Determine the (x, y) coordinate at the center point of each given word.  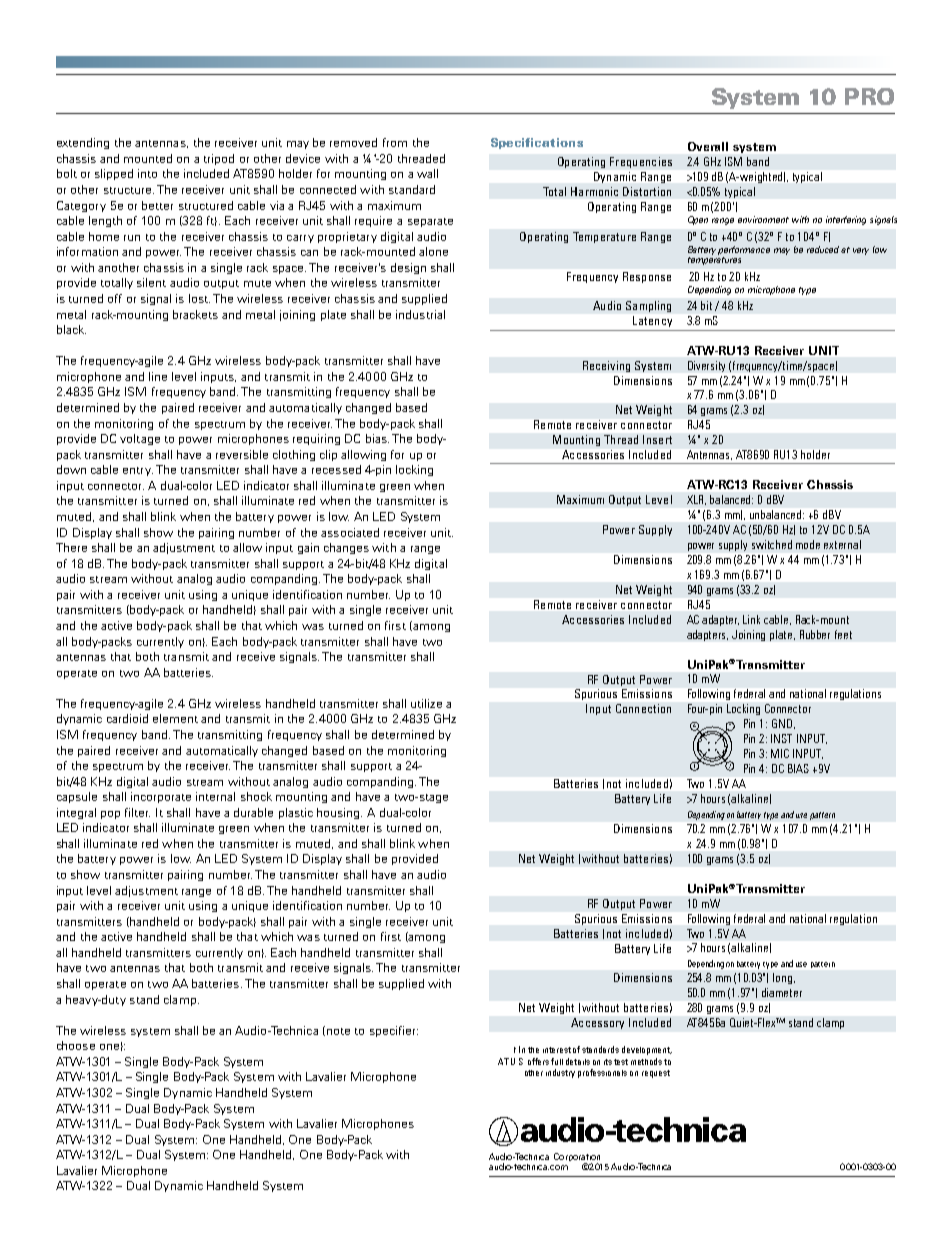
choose (76, 1045)
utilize (426, 703)
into (147, 173)
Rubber (815, 634)
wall (427, 173)
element (175, 718)
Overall (708, 146)
